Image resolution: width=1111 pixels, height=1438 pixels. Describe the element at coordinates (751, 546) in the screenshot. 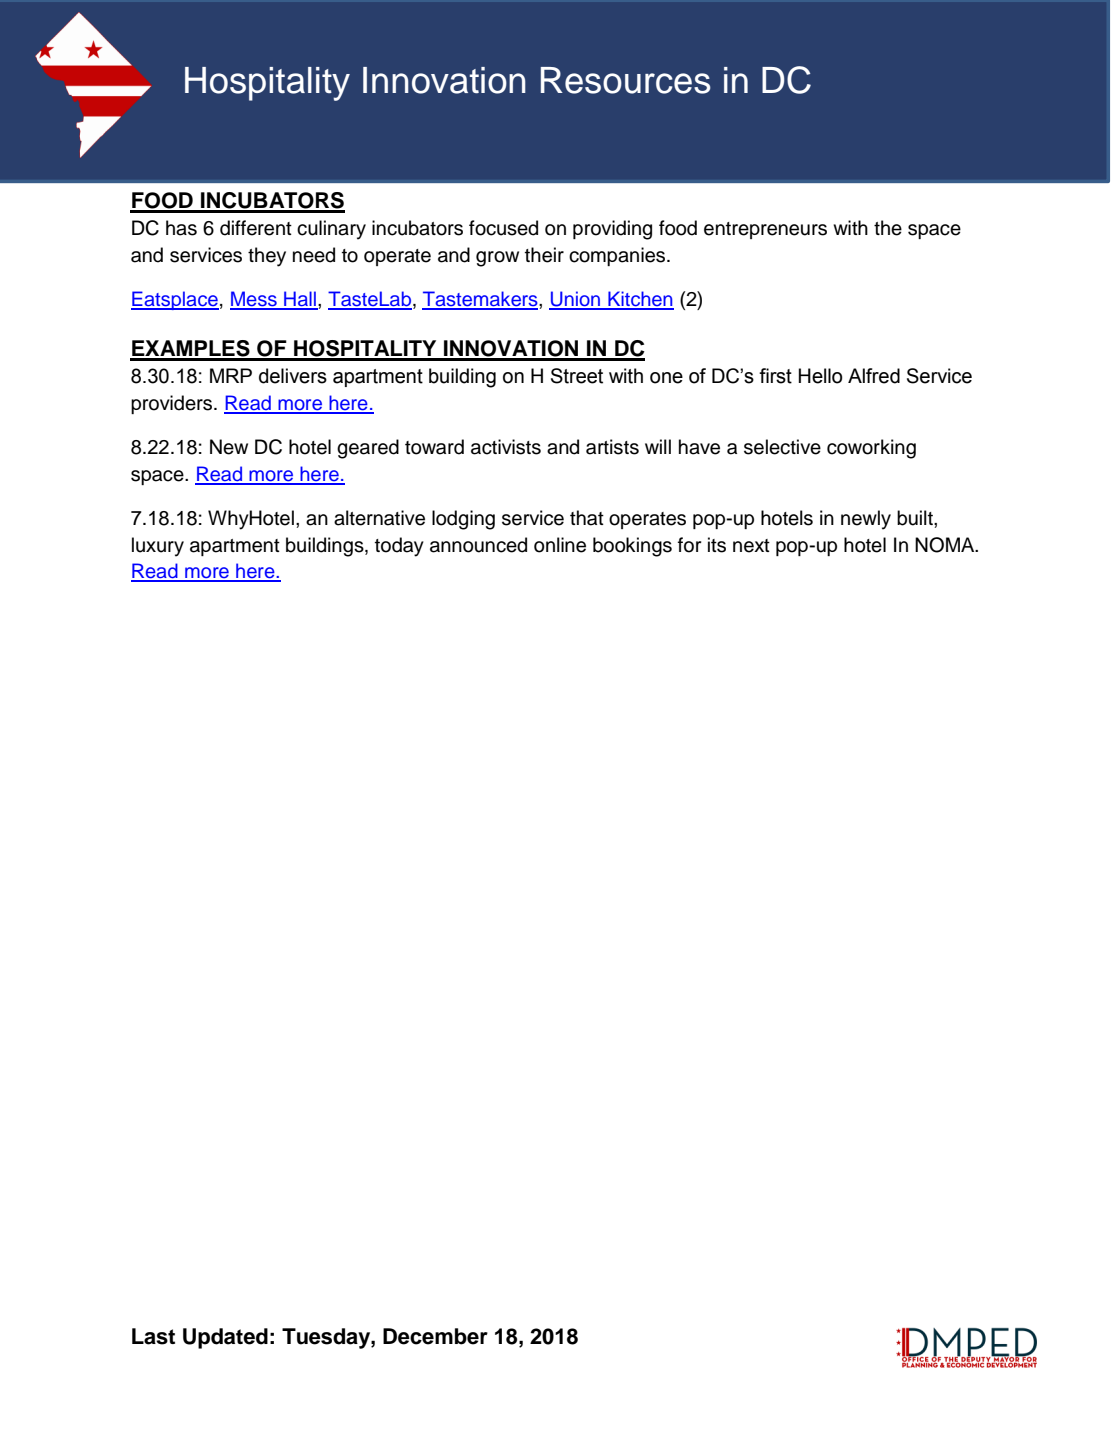

I see `next` at that location.
